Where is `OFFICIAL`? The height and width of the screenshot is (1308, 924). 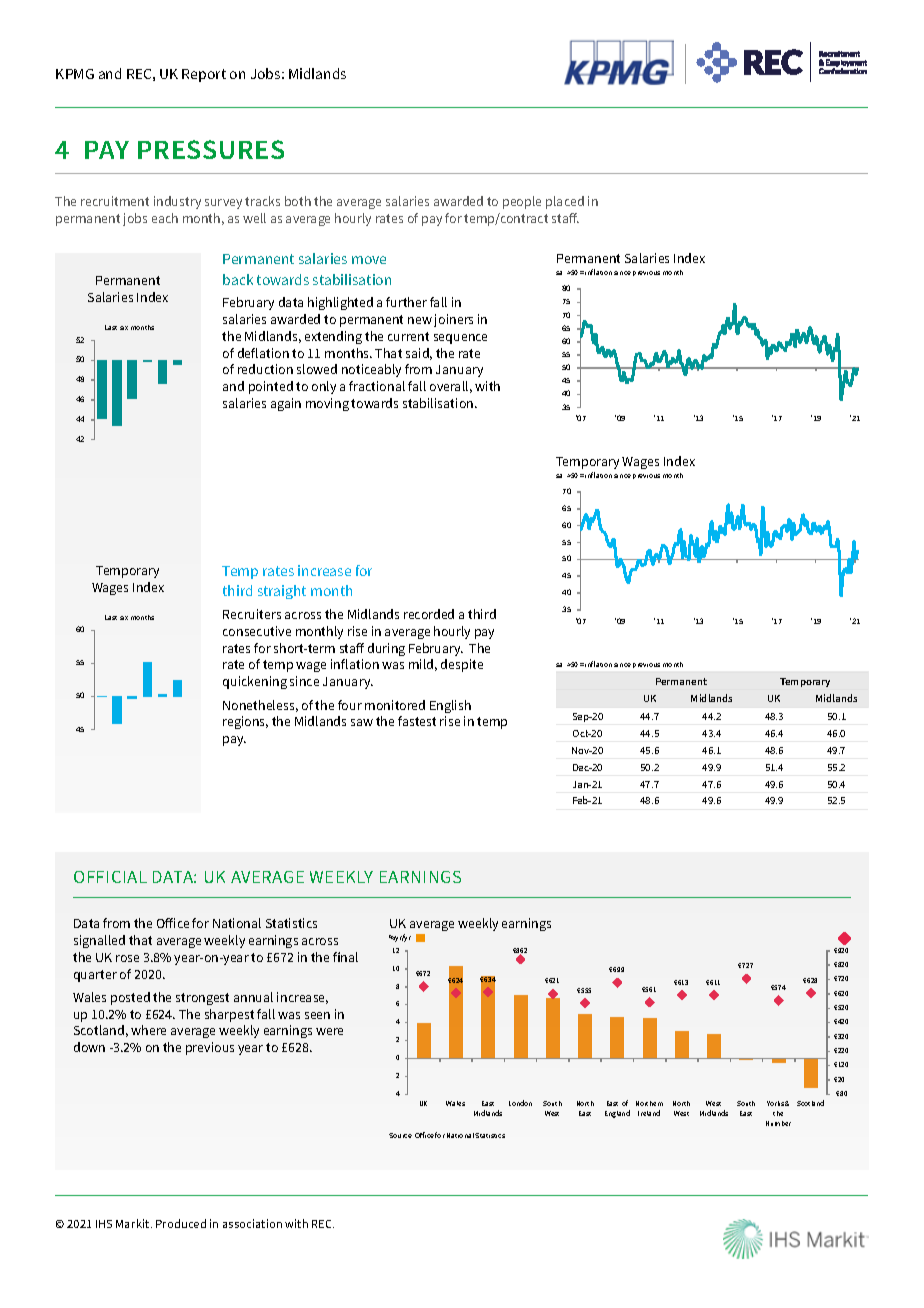
OFFICIAL is located at coordinates (110, 877).
